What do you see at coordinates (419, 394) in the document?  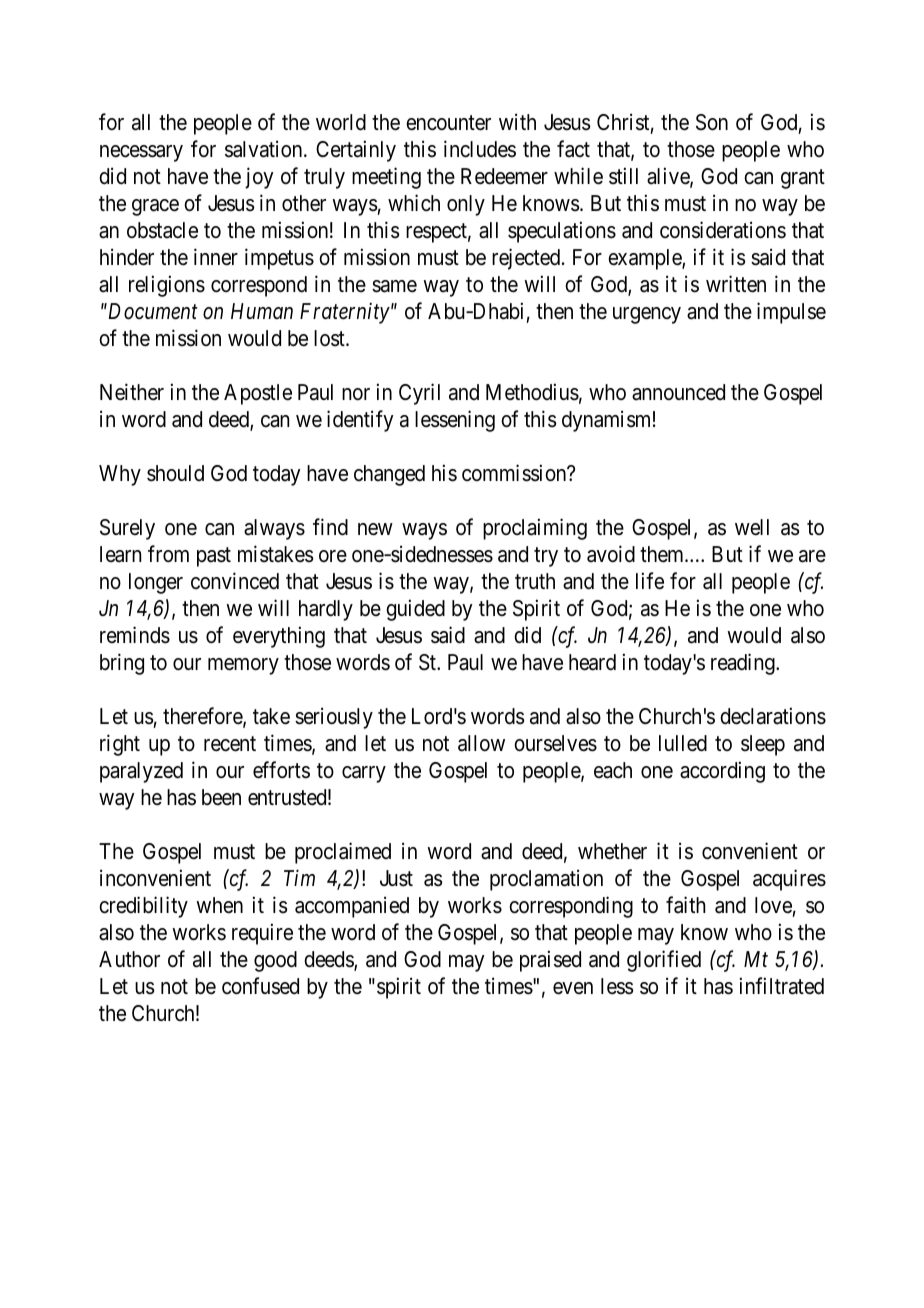 I see `Cyril` at bounding box center [419, 394].
